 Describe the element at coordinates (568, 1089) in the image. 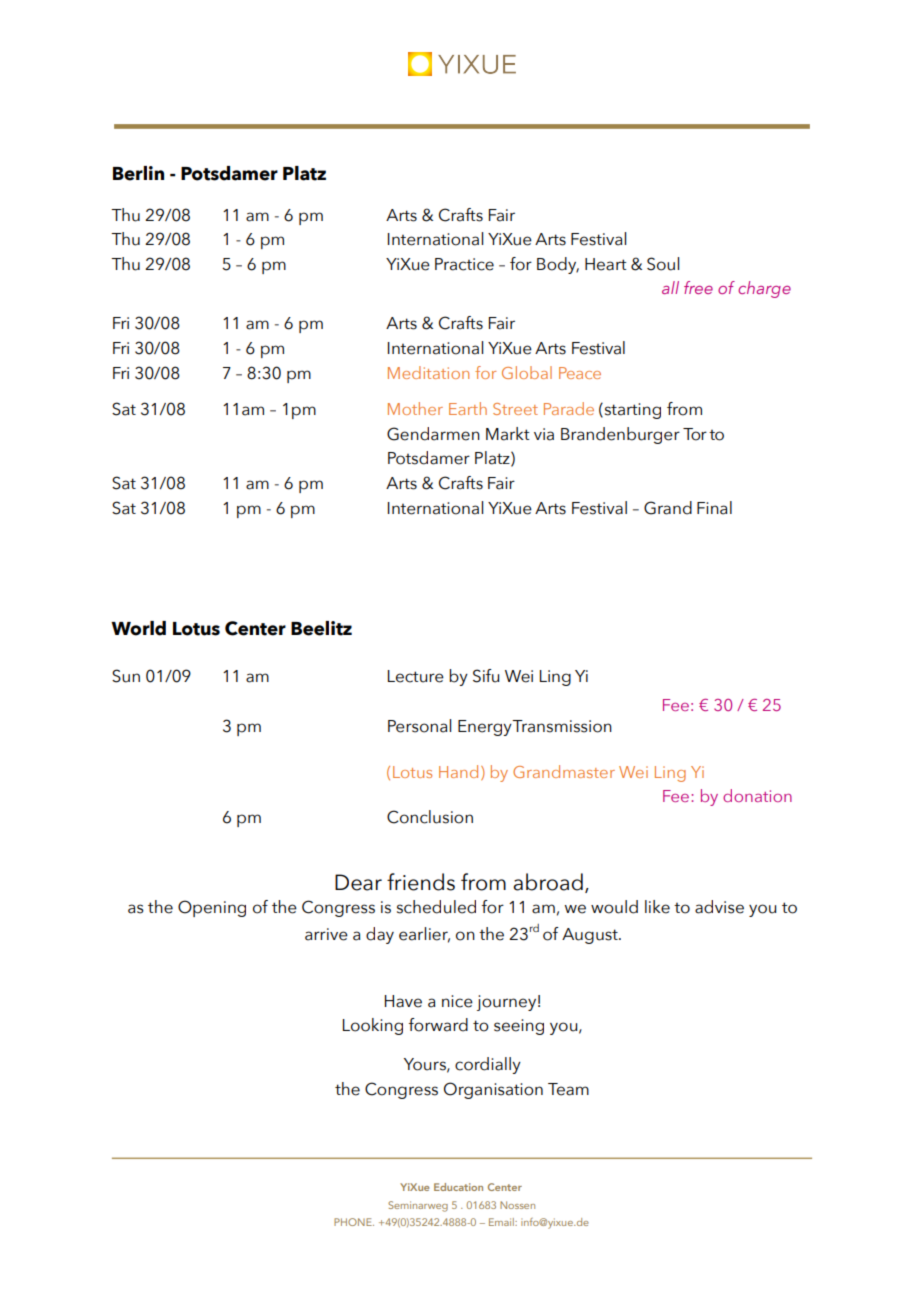

I see `Team` at that location.
